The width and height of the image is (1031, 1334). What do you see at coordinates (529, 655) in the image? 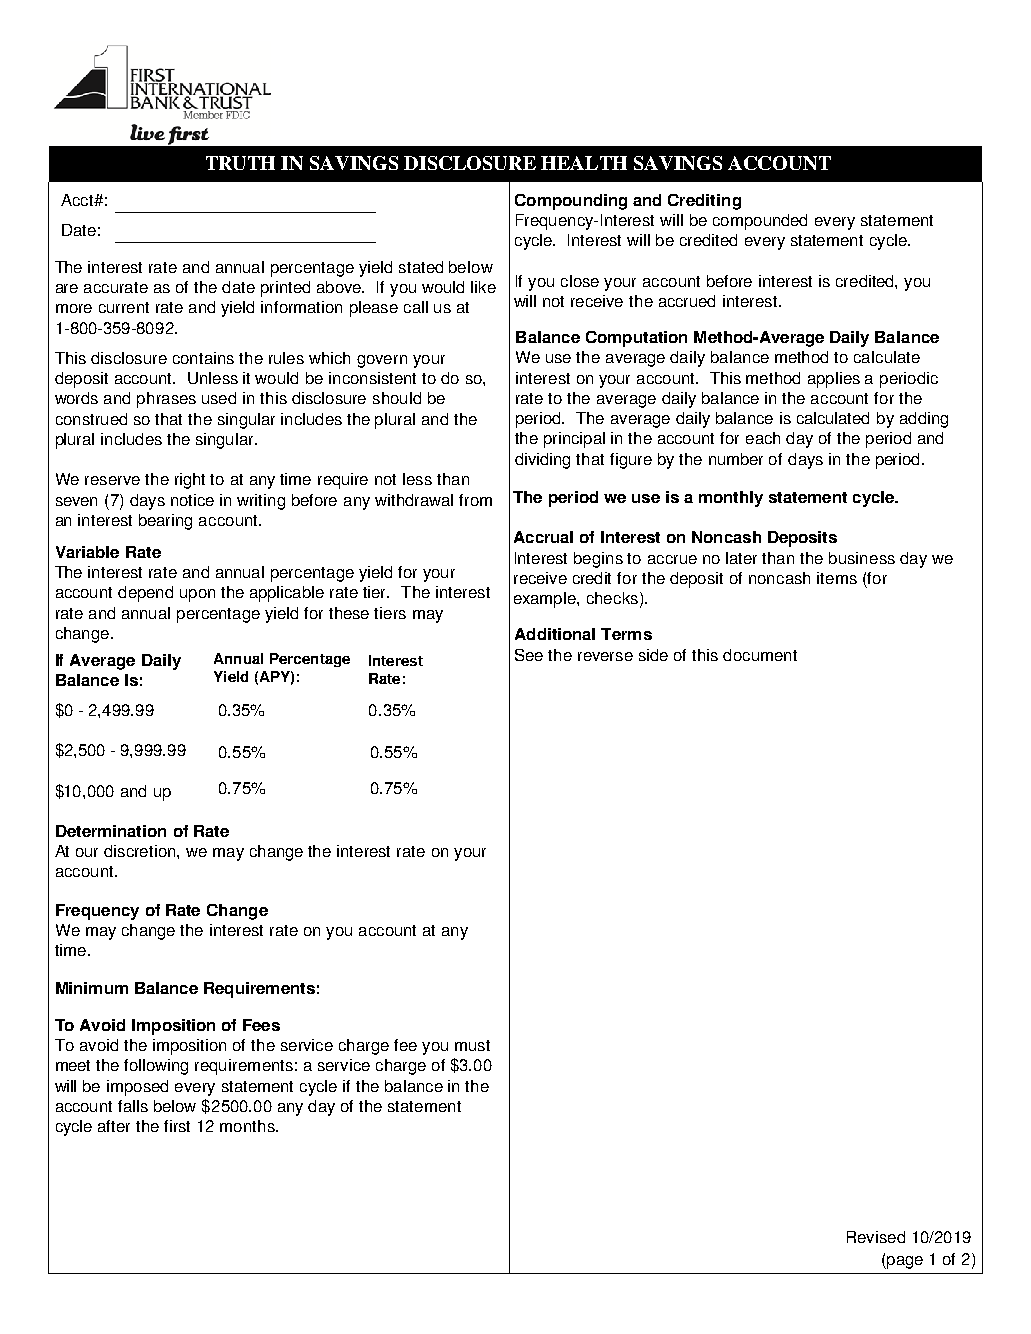
I see `See` at bounding box center [529, 655].
